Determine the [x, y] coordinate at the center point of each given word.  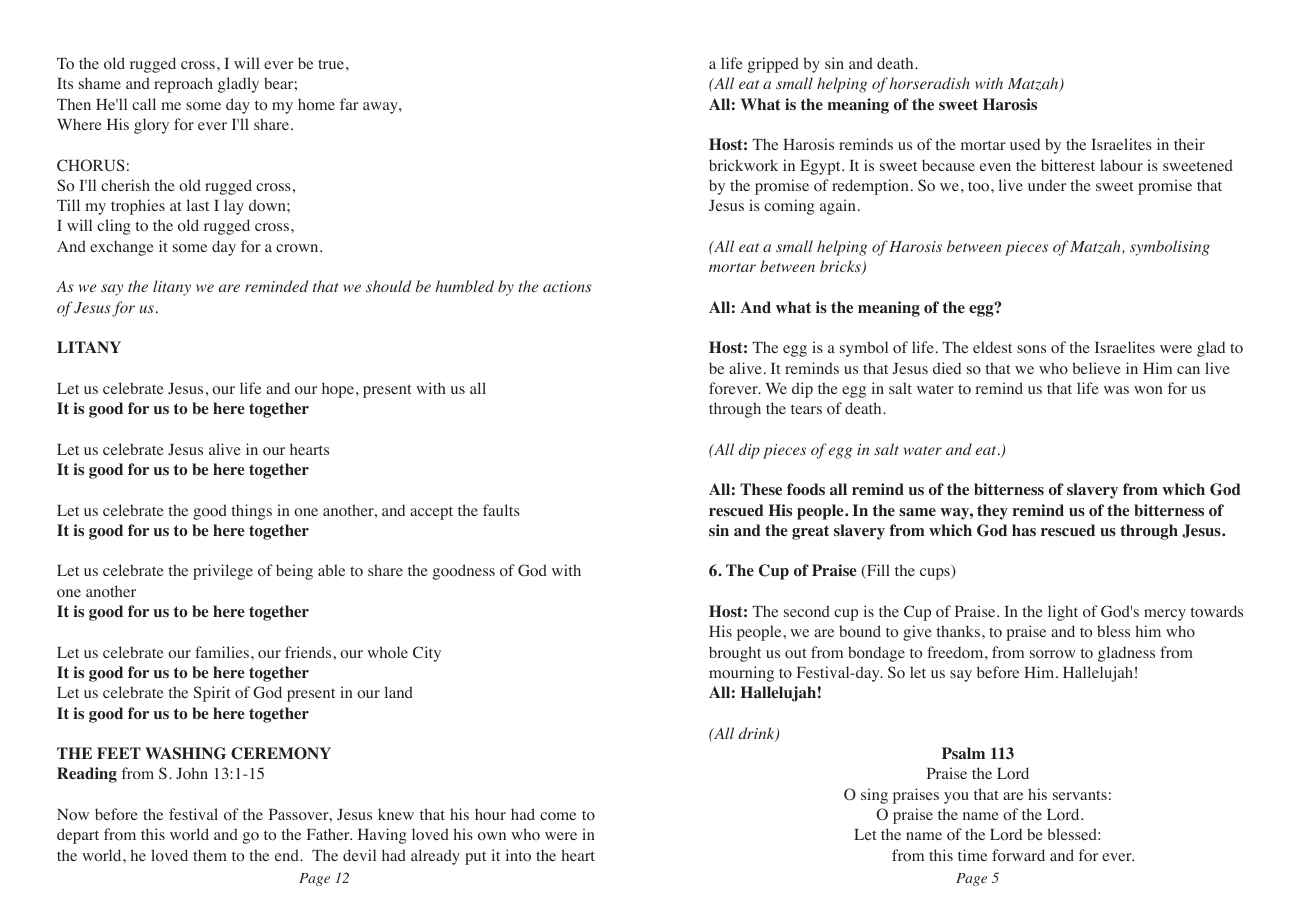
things [251, 512]
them [210, 855]
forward [1018, 855]
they [992, 512]
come [558, 816]
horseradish [929, 83]
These [761, 489]
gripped [773, 65]
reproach [183, 85]
